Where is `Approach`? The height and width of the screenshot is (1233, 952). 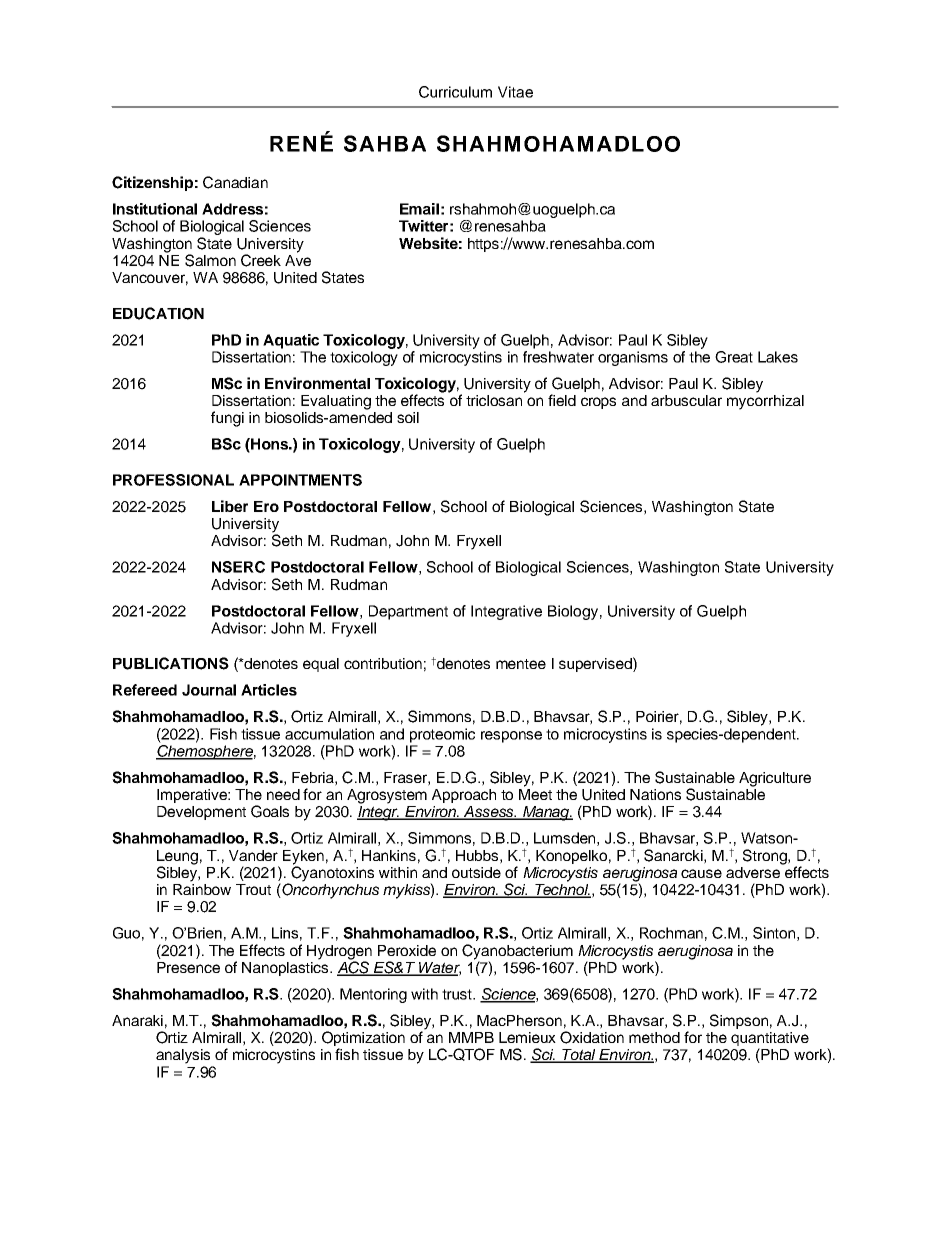 Approach is located at coordinates (464, 796).
